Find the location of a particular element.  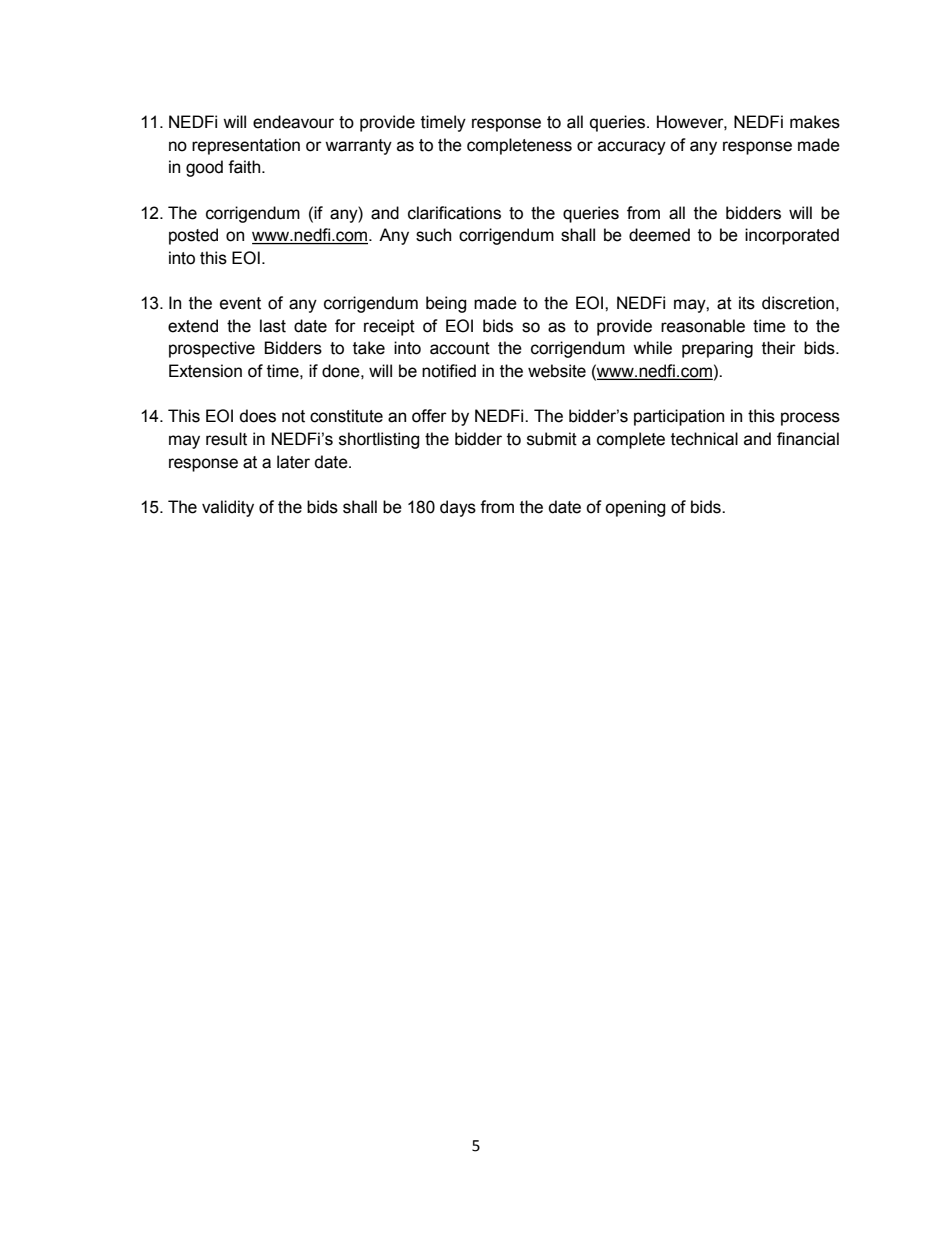

its is located at coordinates (747, 303).
